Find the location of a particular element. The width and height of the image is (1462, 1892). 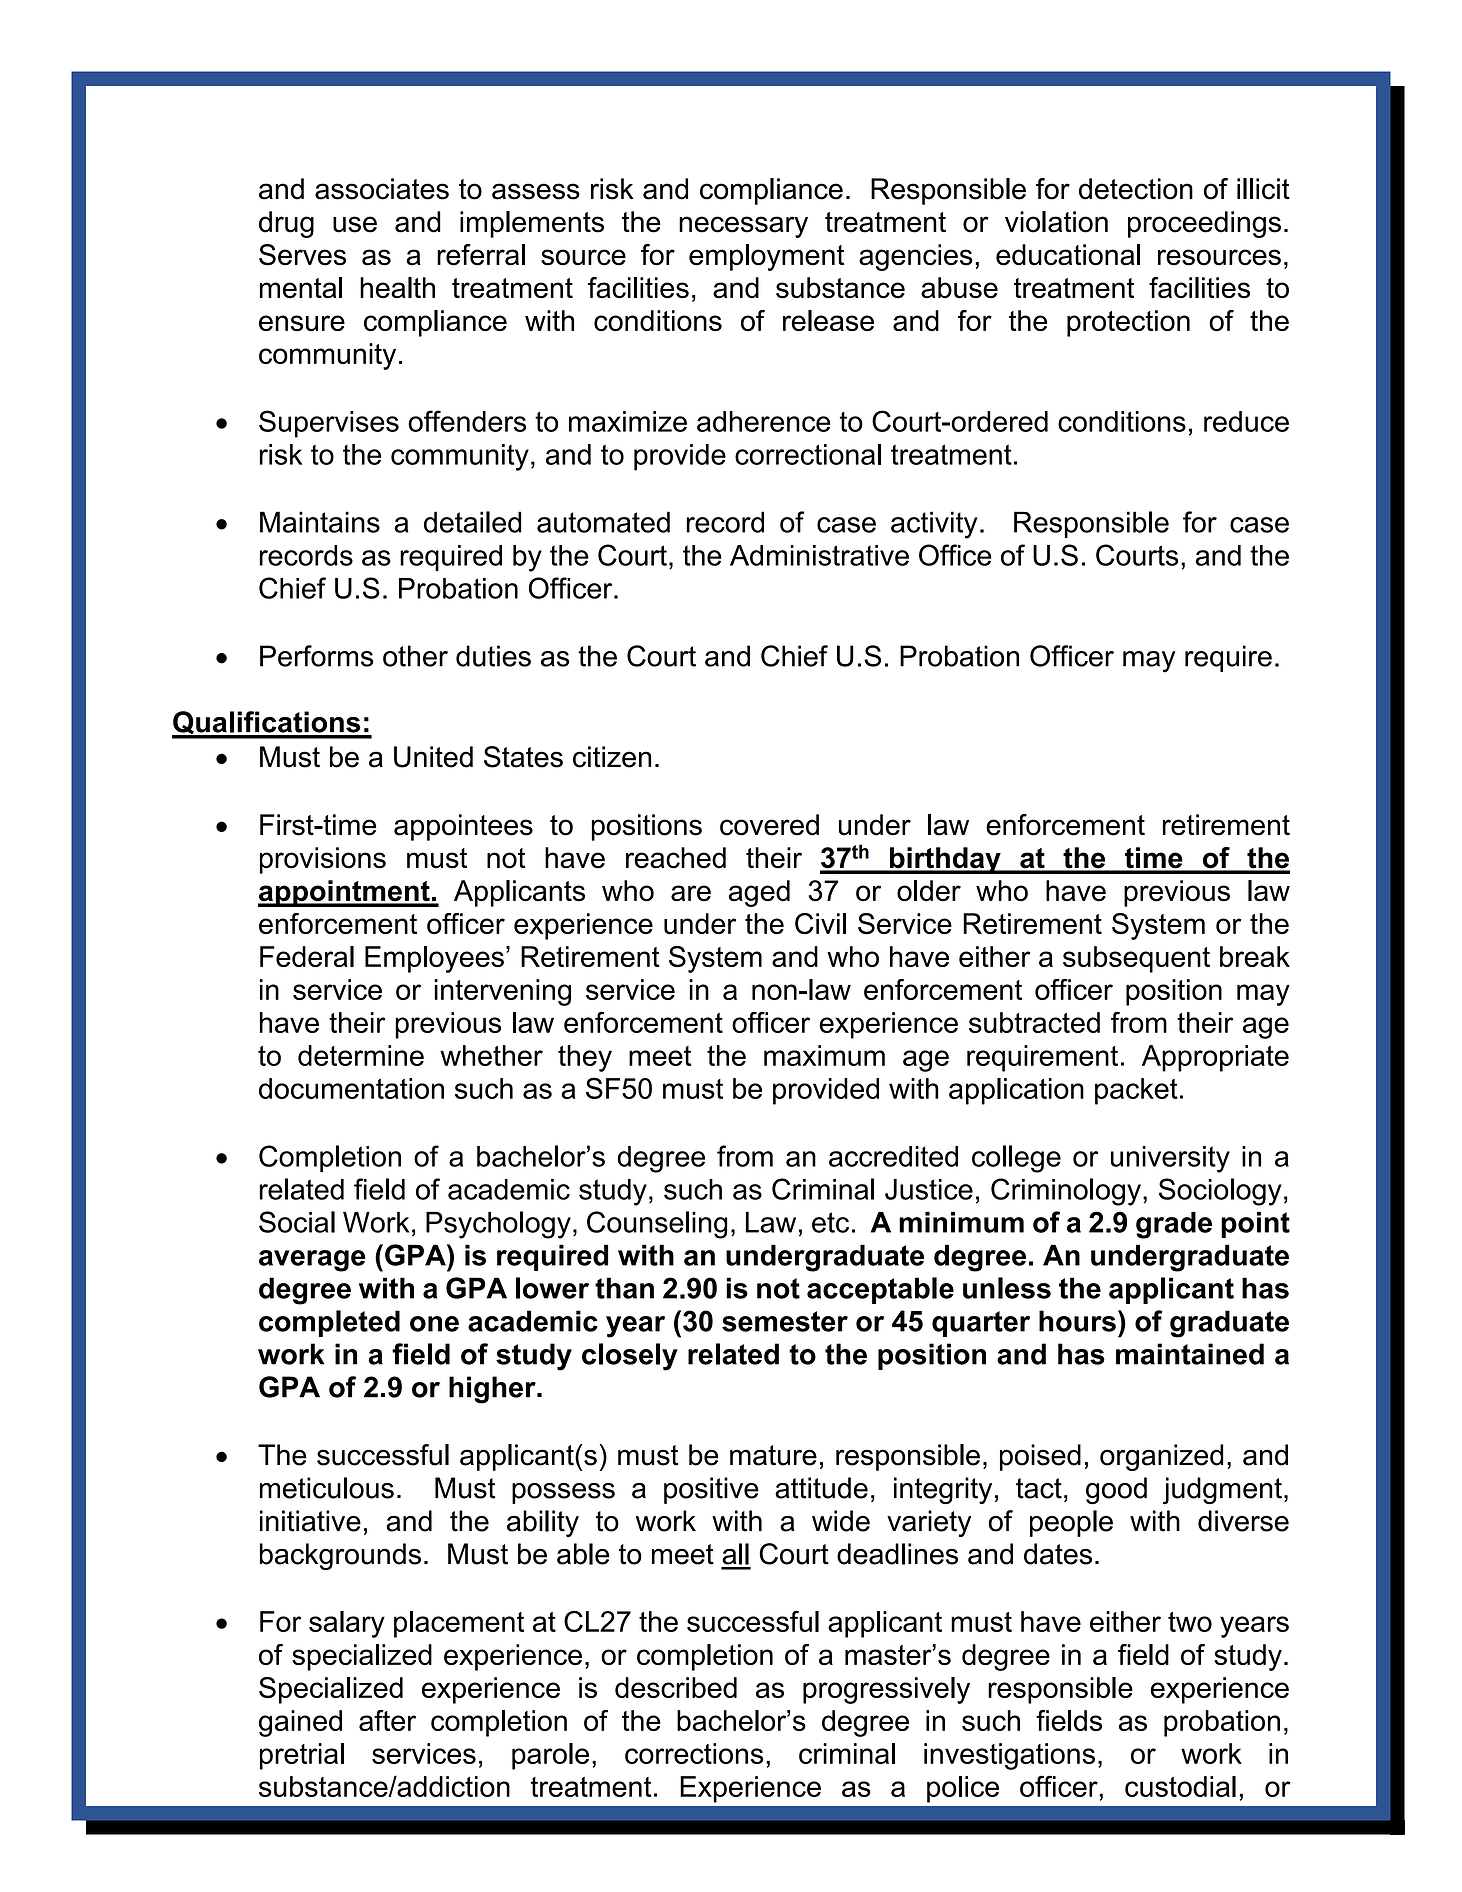

etc is located at coordinates (830, 1222).
